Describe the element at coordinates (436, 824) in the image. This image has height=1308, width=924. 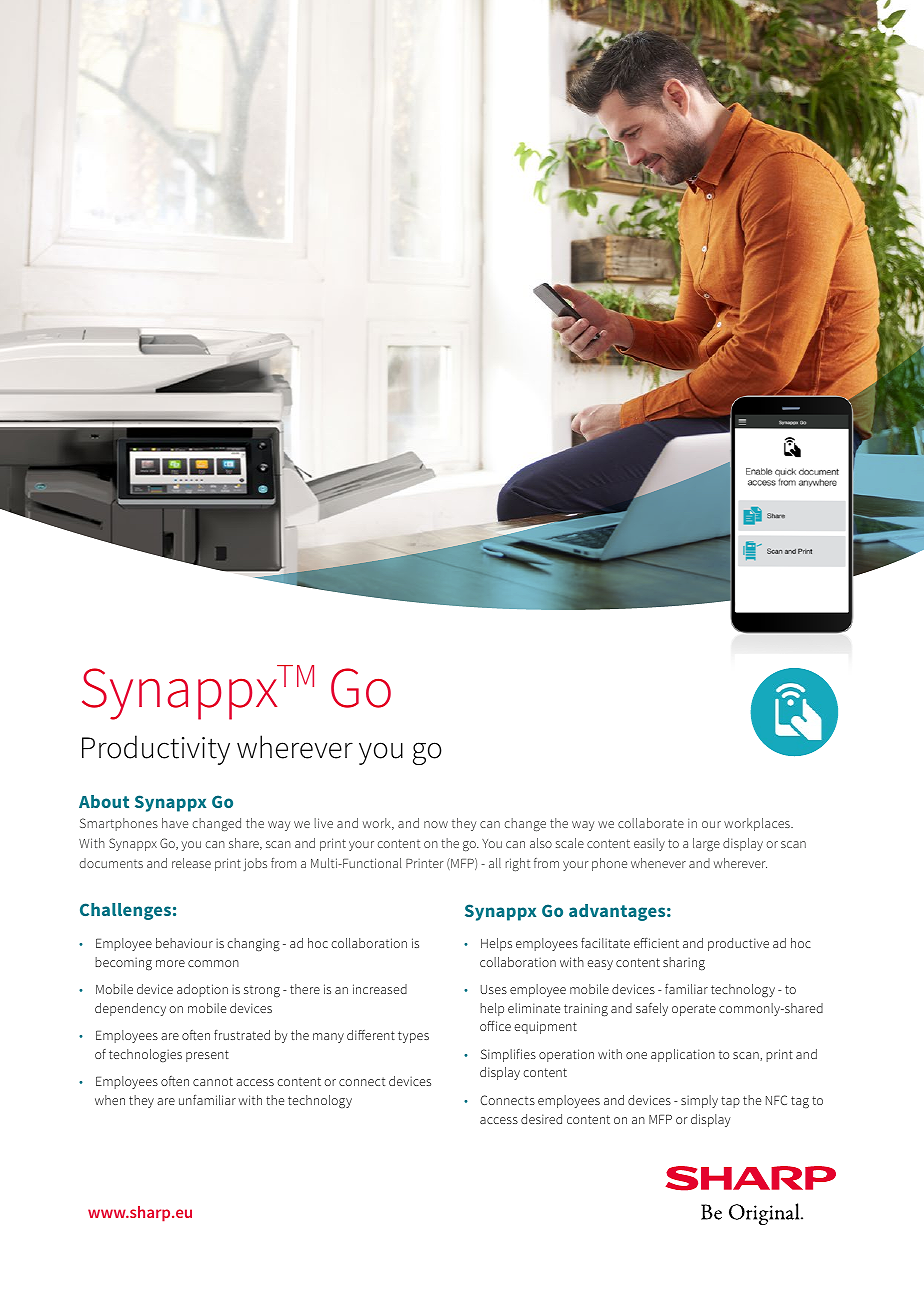
I see `now` at that location.
